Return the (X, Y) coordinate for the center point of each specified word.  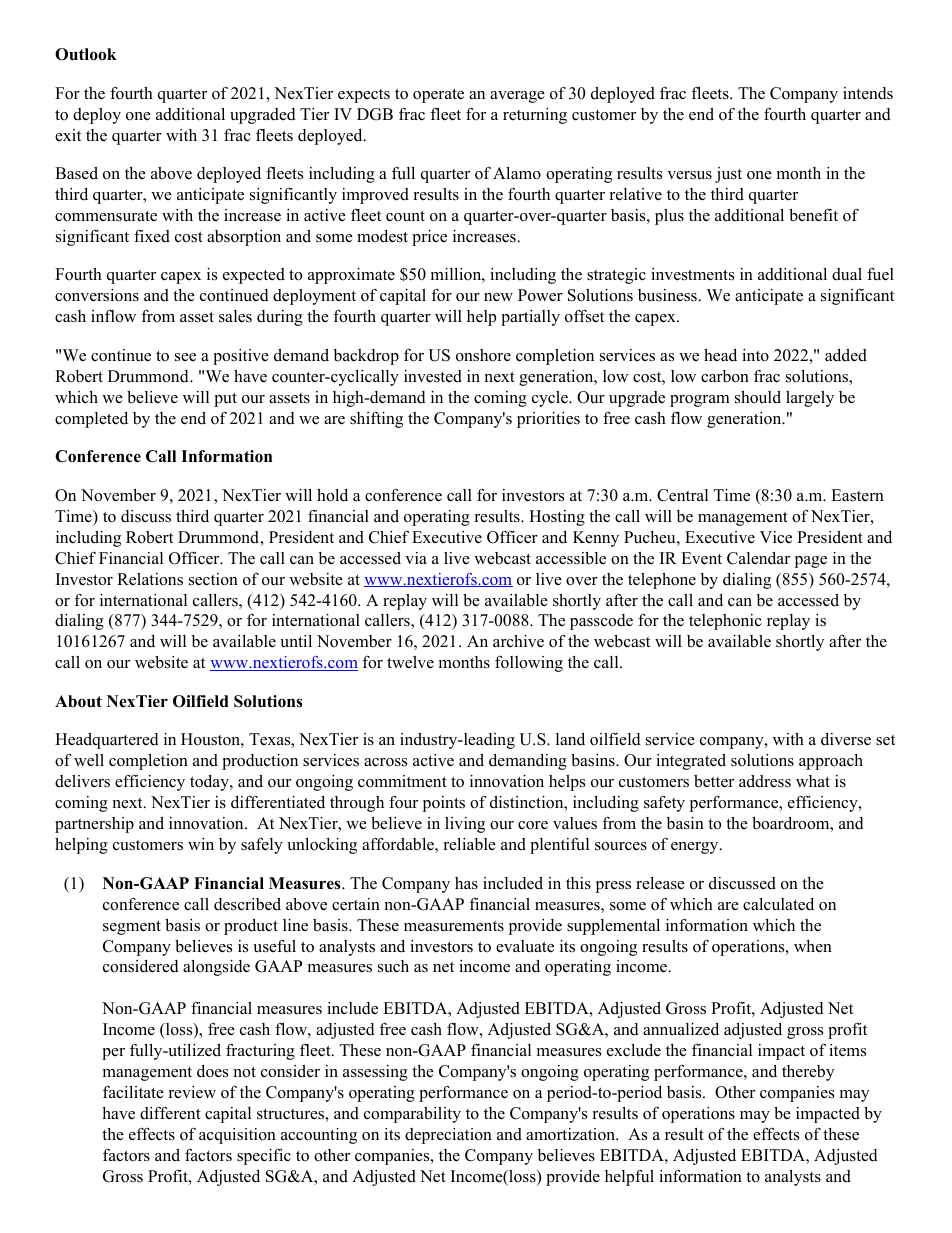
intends (868, 93)
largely (810, 399)
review (192, 1092)
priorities (548, 420)
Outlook (86, 54)
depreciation (448, 1136)
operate (438, 96)
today (210, 783)
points (444, 804)
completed (91, 420)
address (765, 781)
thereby (808, 1073)
